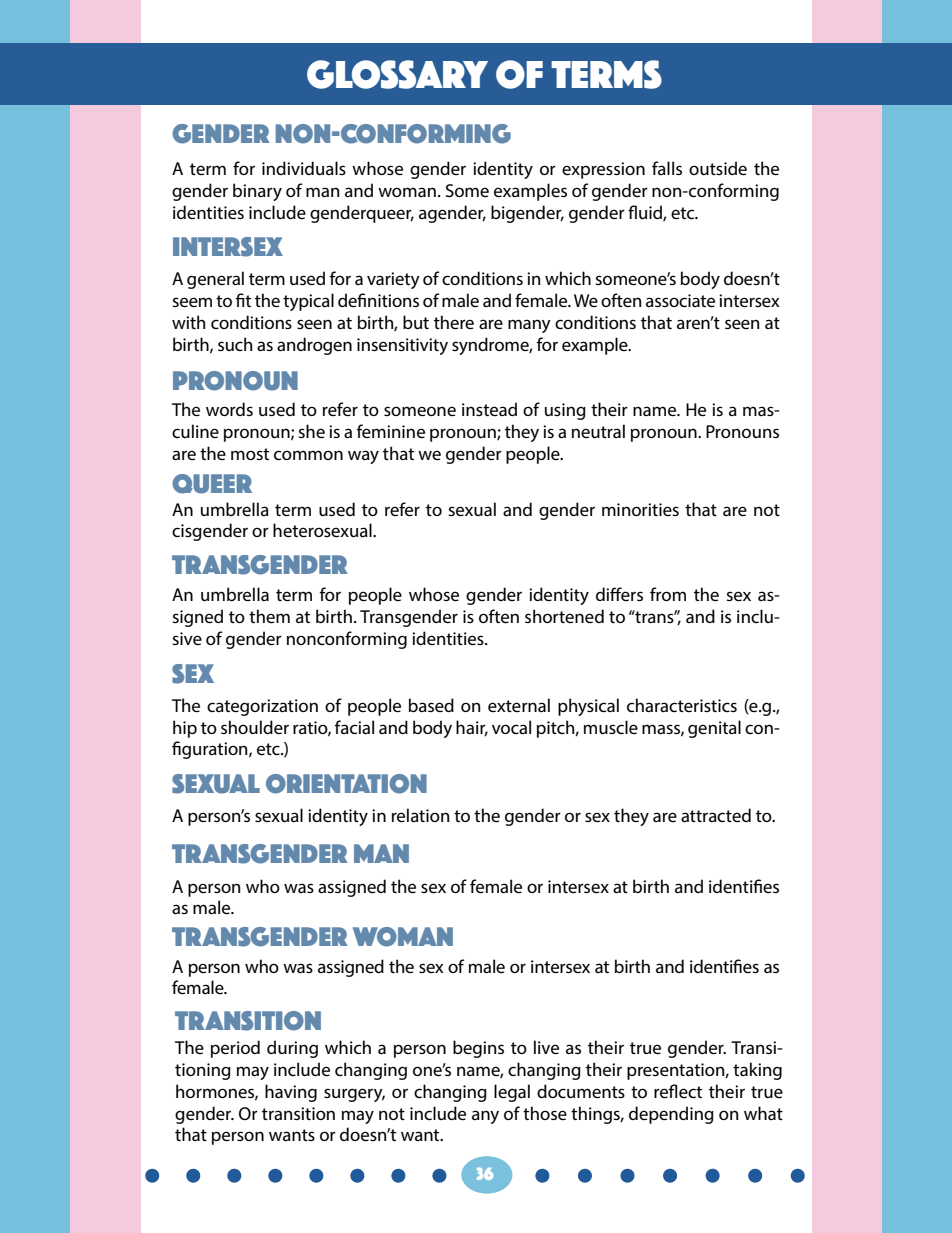 The image size is (952, 1233). I want to click on relation, so click(420, 815).
